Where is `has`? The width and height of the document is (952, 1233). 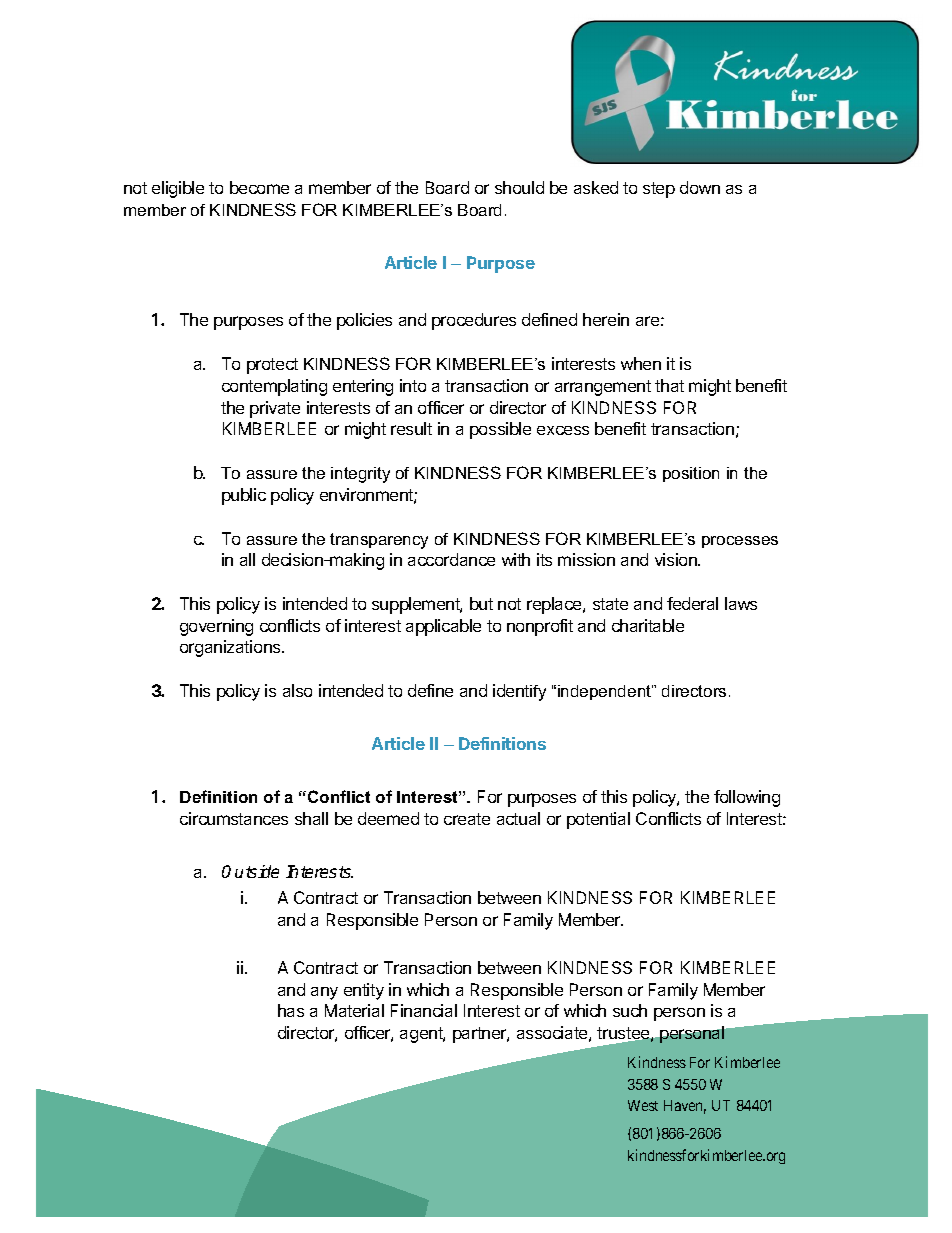
has is located at coordinates (291, 1010).
